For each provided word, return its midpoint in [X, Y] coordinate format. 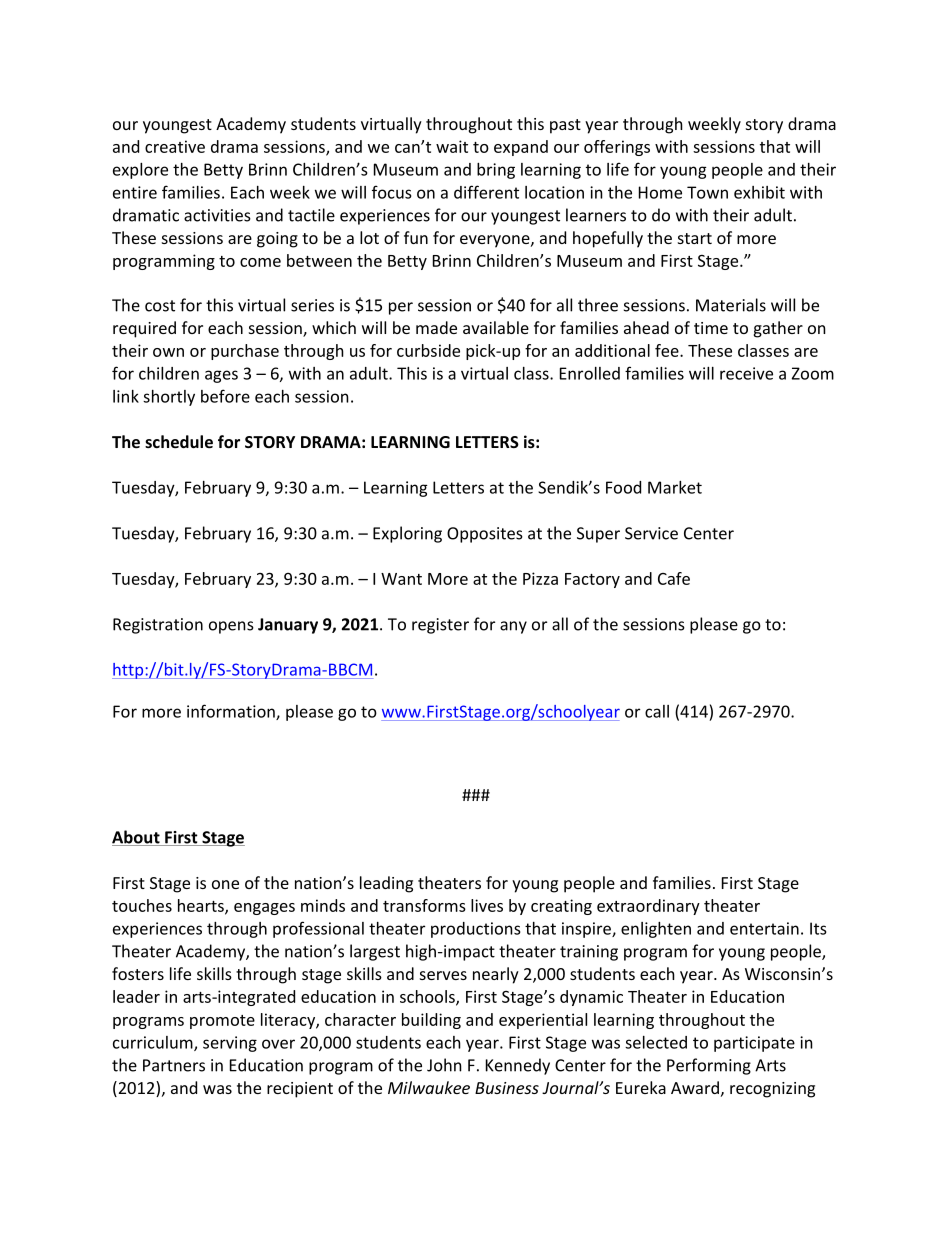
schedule [179, 441]
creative [175, 146]
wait [452, 146]
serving [230, 1044]
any [513, 627]
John [444, 1065]
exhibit [759, 192]
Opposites [485, 535]
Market [675, 487]
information [232, 712]
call [657, 711]
